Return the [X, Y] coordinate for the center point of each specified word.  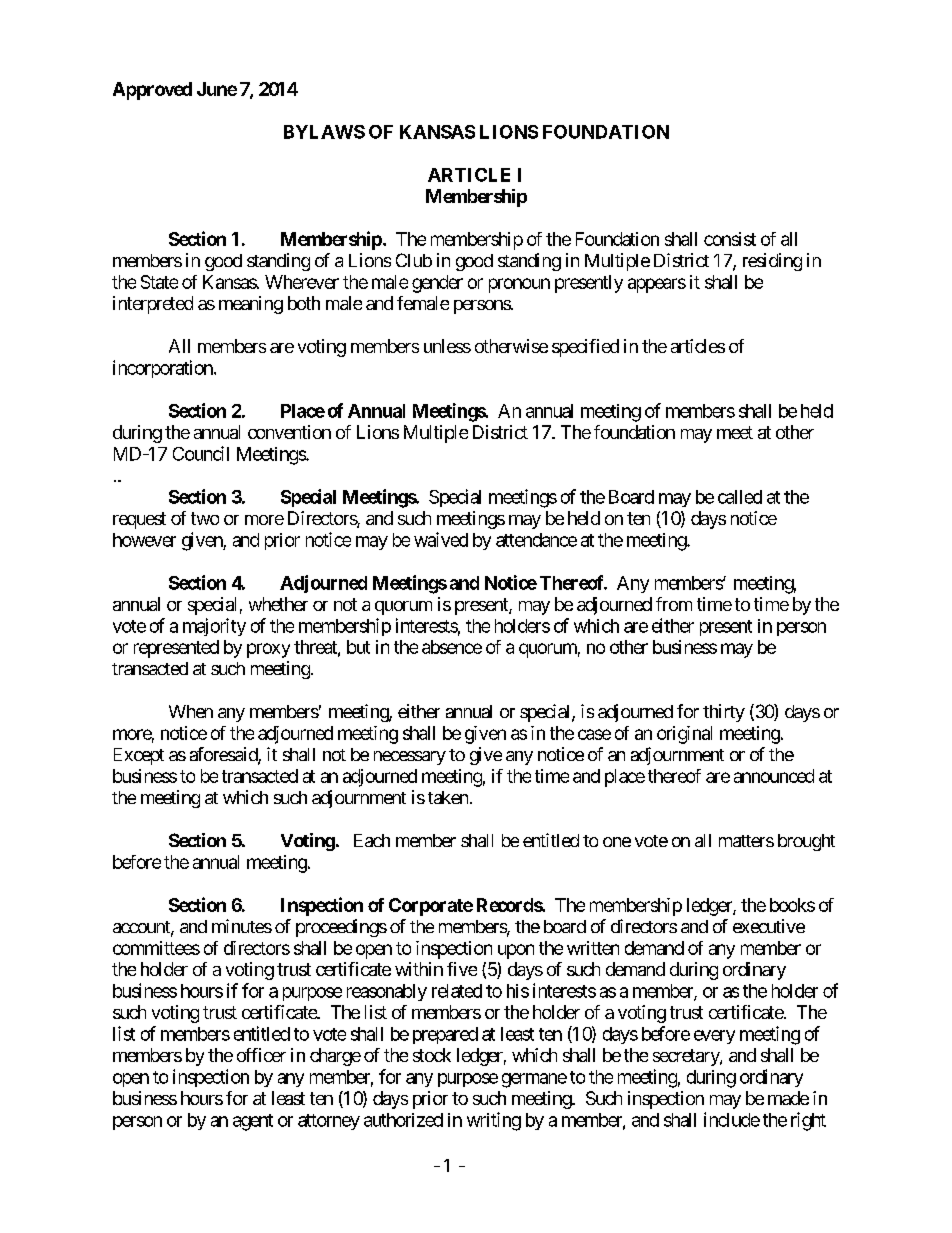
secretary [687, 1057]
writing [494, 1121]
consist [730, 239]
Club [414, 260]
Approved [152, 91]
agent [253, 1122]
